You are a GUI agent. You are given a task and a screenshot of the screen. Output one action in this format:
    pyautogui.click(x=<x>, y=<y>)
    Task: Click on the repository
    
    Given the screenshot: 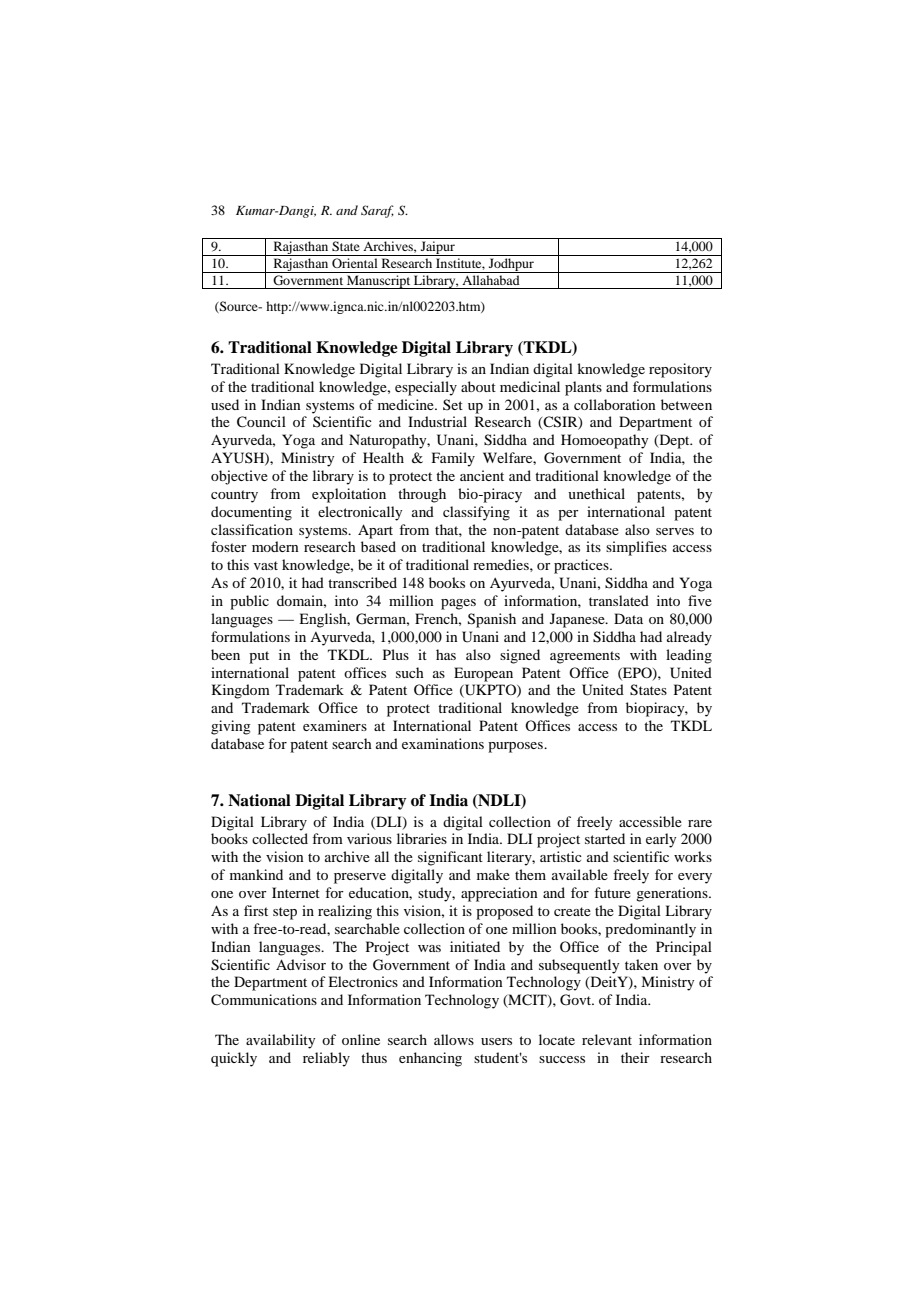 What is the action you would take?
    pyautogui.click(x=680, y=370)
